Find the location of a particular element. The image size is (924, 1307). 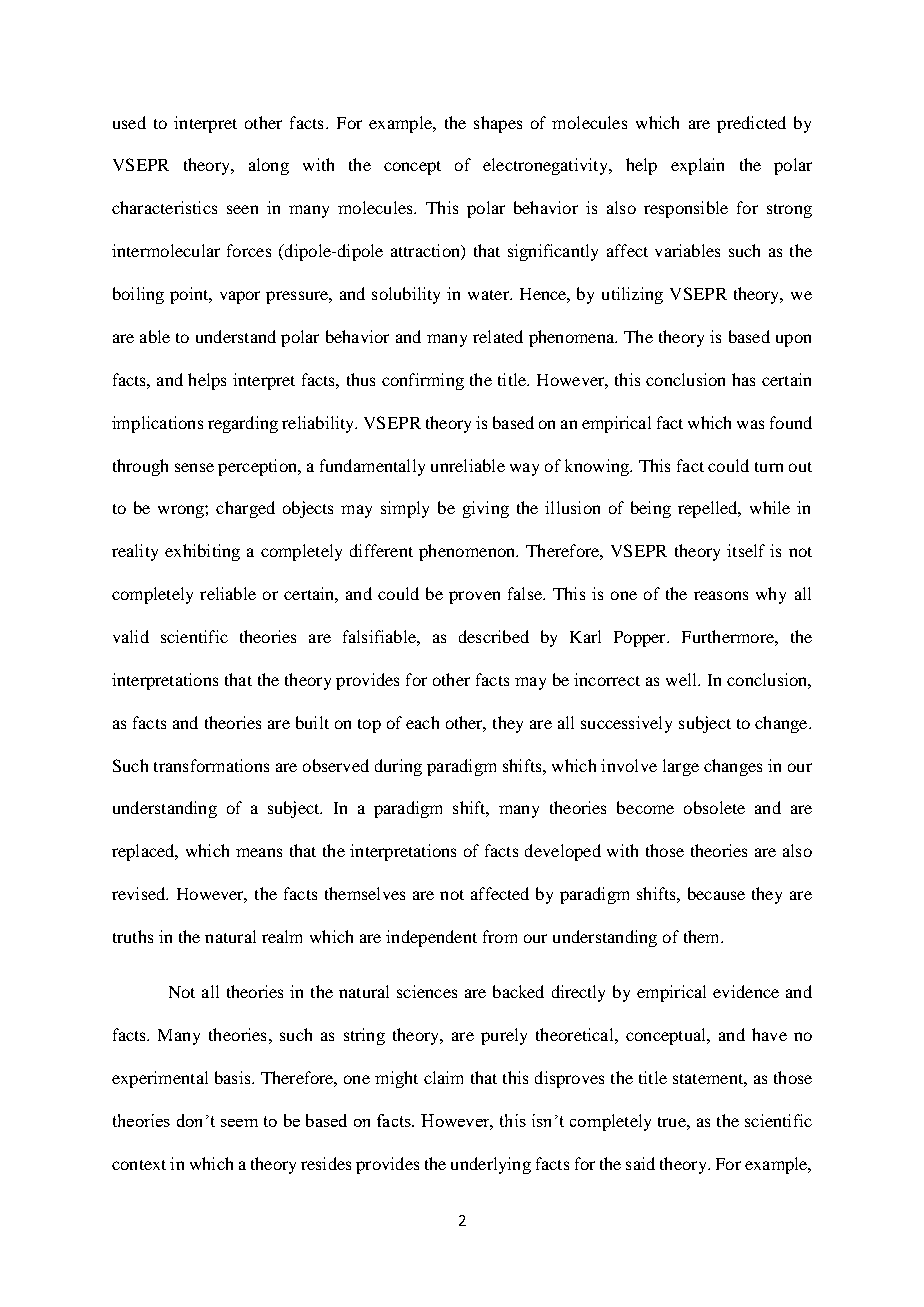

along is located at coordinates (269, 166).
